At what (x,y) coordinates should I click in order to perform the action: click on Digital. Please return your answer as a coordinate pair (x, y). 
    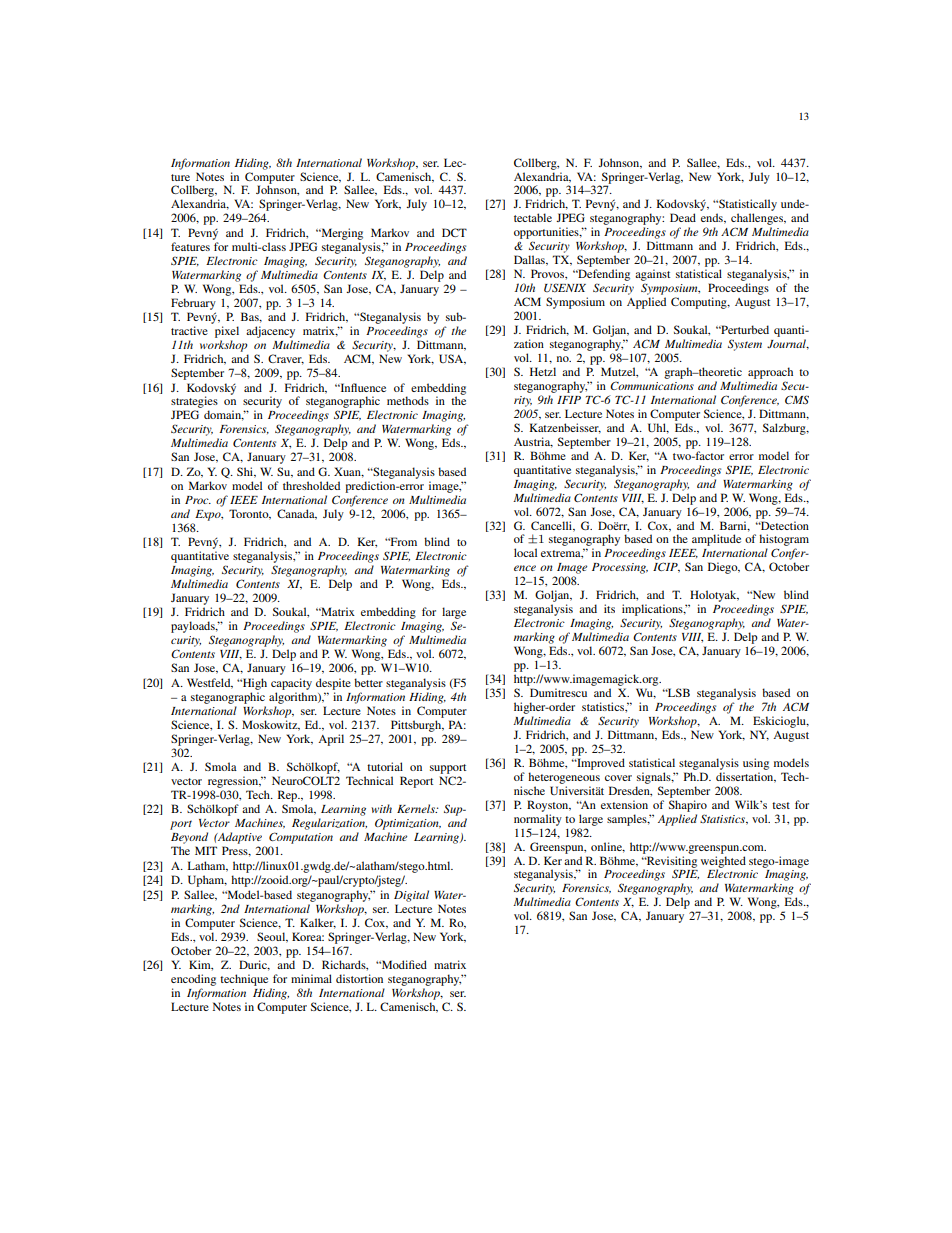
    Looking at the image, I should click on (411, 896).
